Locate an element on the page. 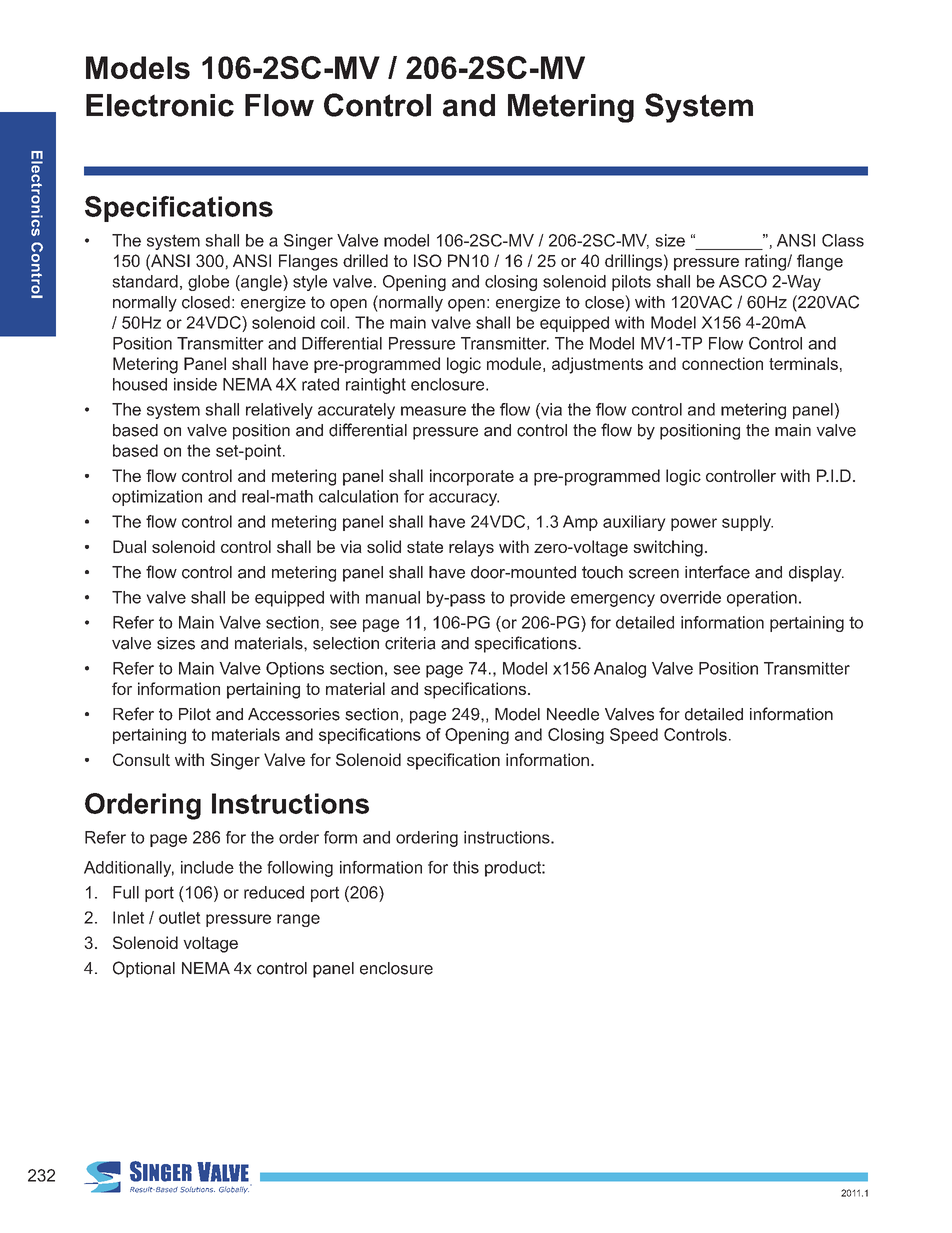 This page has width=952, height=1233. ASCO is located at coordinates (743, 281).
